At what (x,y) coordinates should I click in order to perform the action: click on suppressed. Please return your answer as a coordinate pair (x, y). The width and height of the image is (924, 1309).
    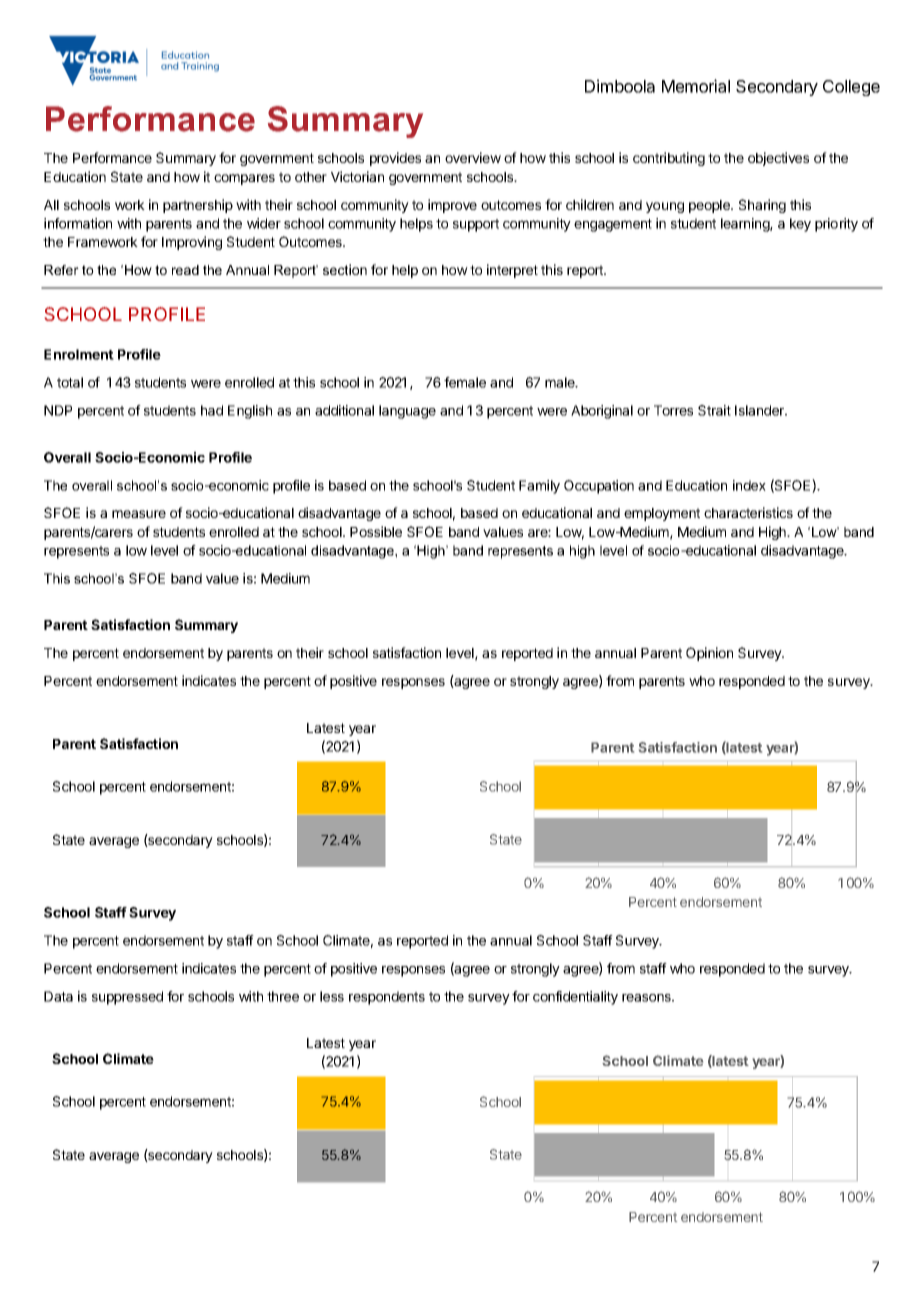
    Looking at the image, I should click on (127, 998).
